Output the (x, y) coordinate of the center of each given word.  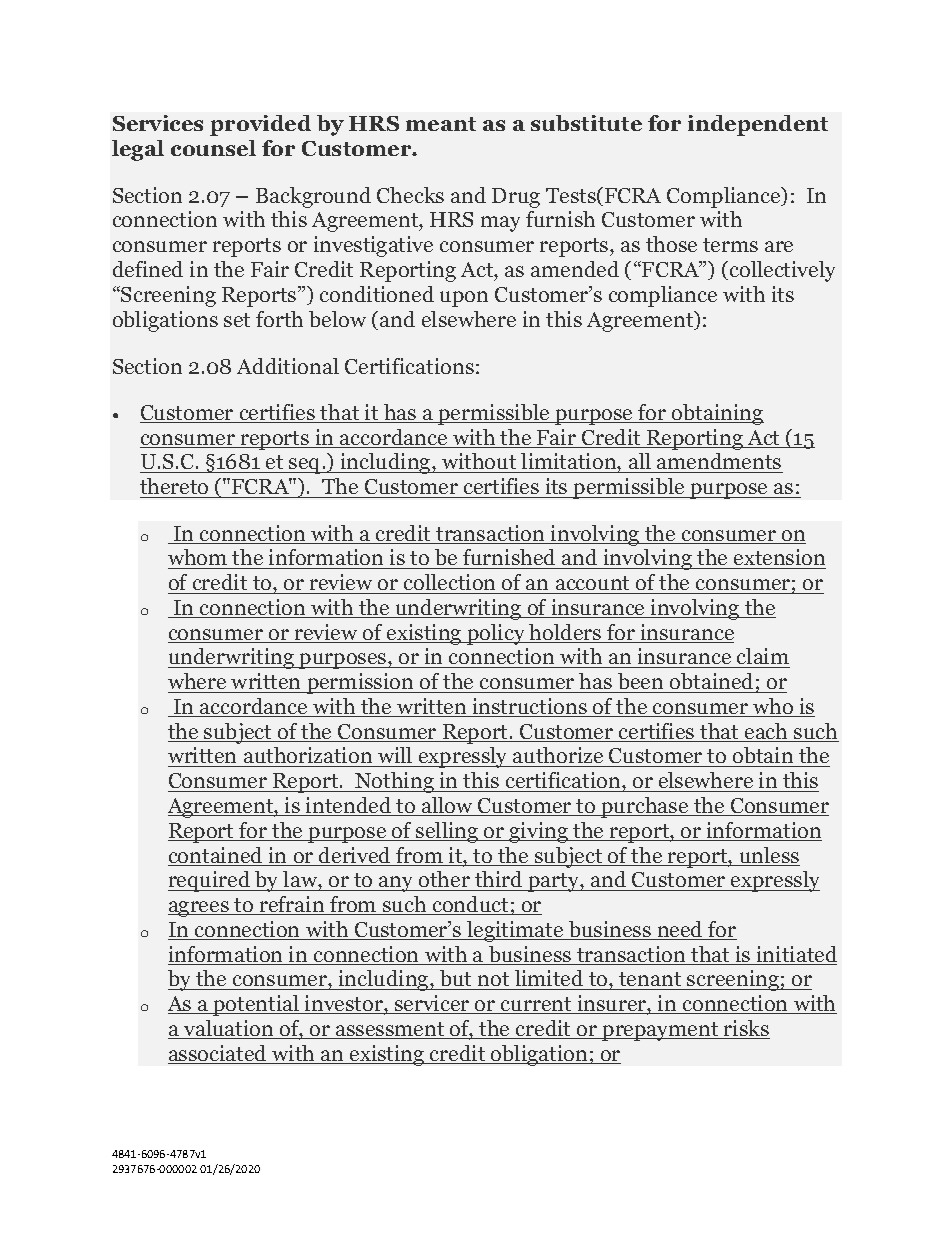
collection (449, 582)
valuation (229, 1029)
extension (779, 557)
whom (197, 557)
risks (746, 1029)
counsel (213, 148)
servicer (432, 1004)
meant (441, 124)
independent (758, 125)
